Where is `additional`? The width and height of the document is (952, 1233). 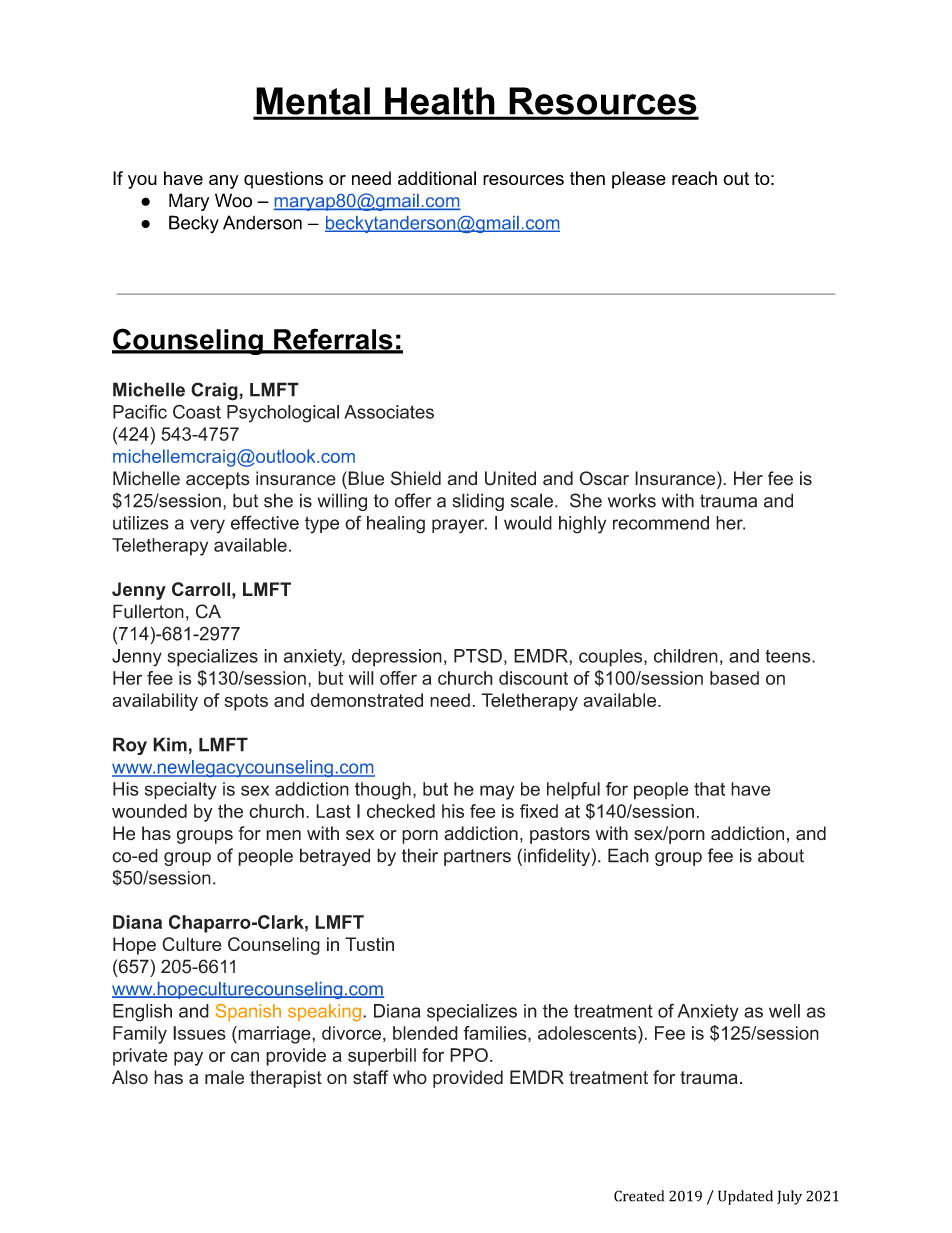
additional is located at coordinates (437, 178).
